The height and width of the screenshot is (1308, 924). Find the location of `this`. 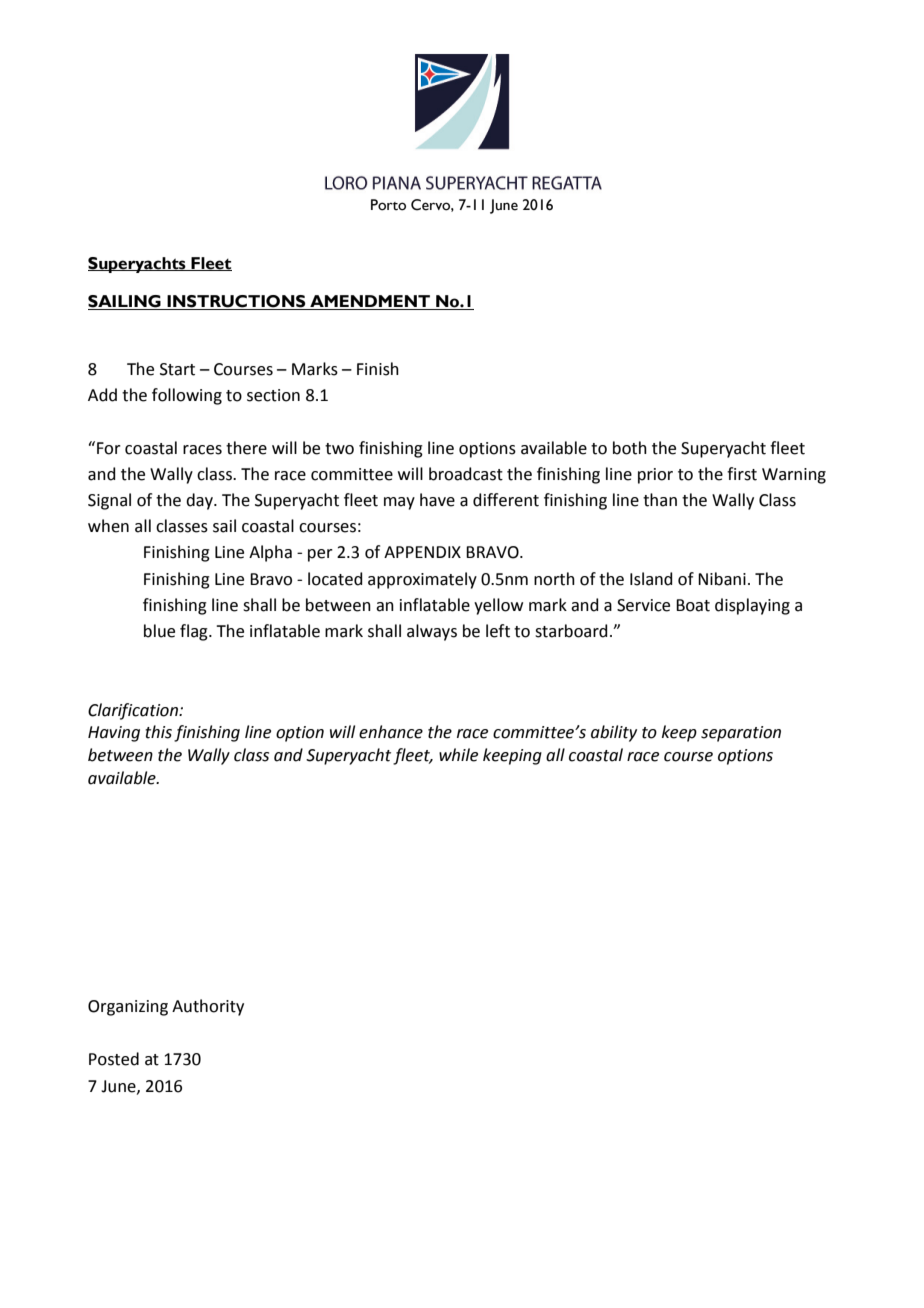

this is located at coordinates (158, 732).
